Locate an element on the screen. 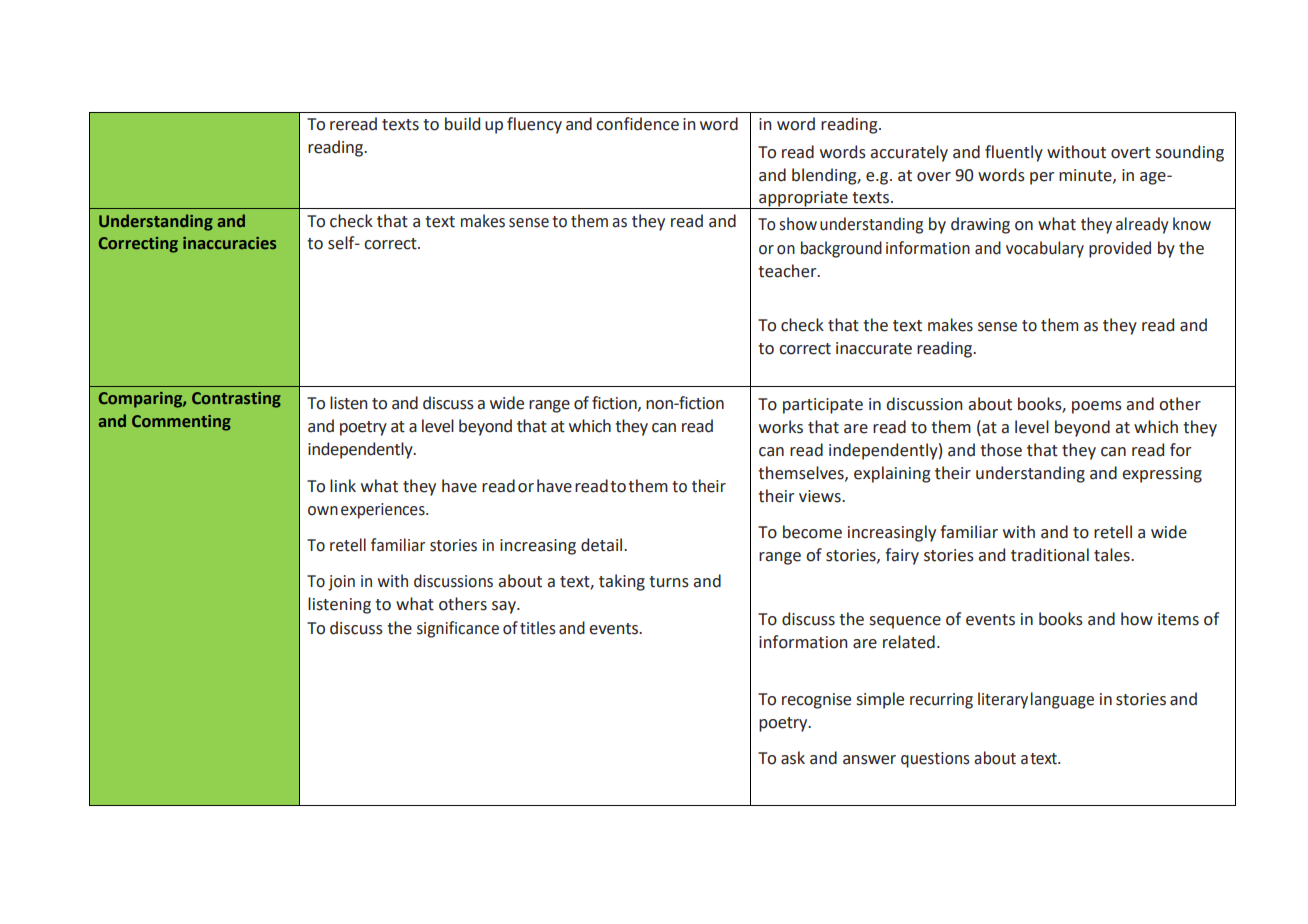  Commenting is located at coordinates (181, 423).
